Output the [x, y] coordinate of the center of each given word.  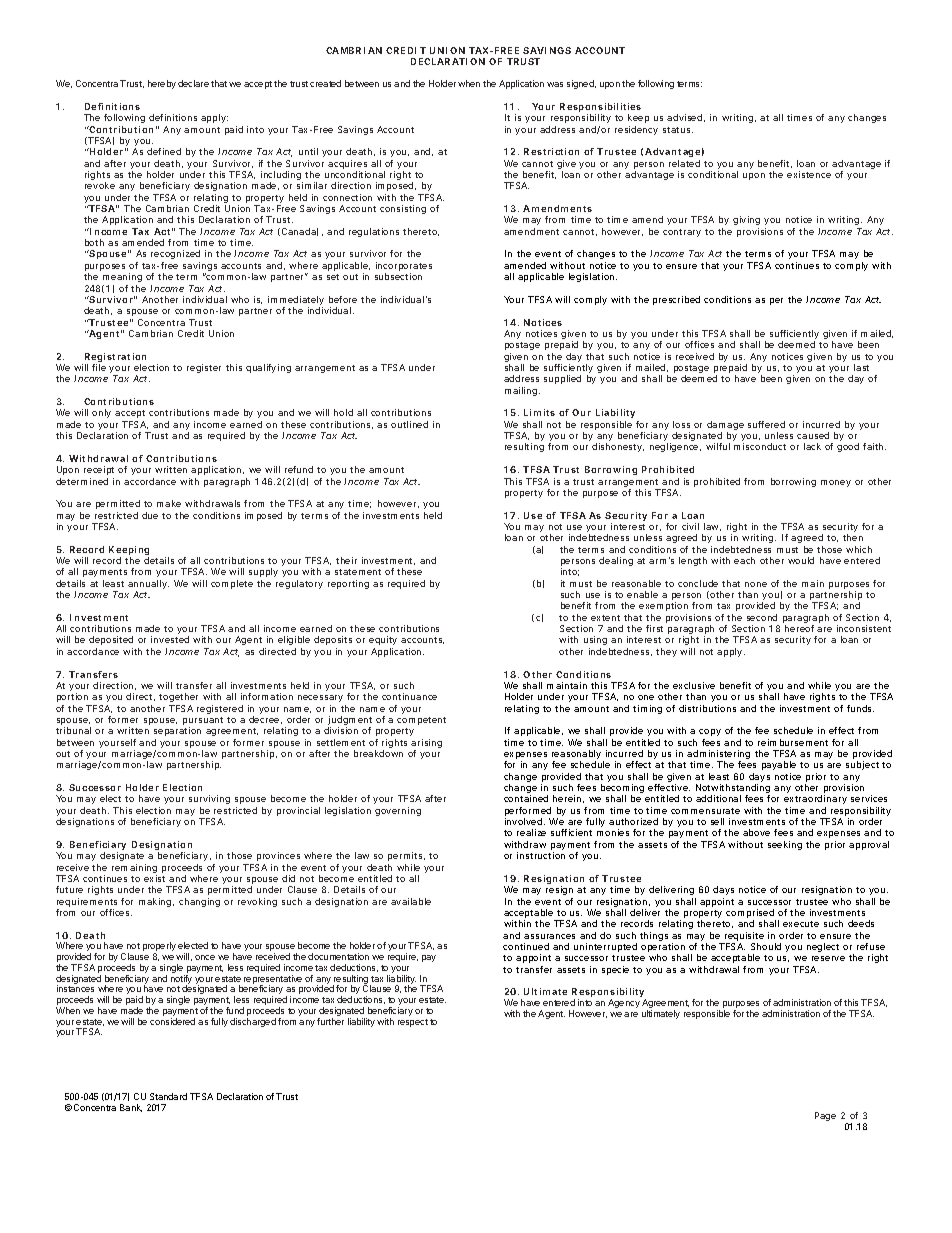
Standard [168, 1096]
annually [148, 586]
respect [413, 1023]
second [762, 617]
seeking [785, 845]
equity [383, 642]
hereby [162, 84]
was [555, 84]
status [678, 130]
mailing [522, 391]
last [861, 367]
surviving [209, 801]
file [99, 367]
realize [531, 832]
